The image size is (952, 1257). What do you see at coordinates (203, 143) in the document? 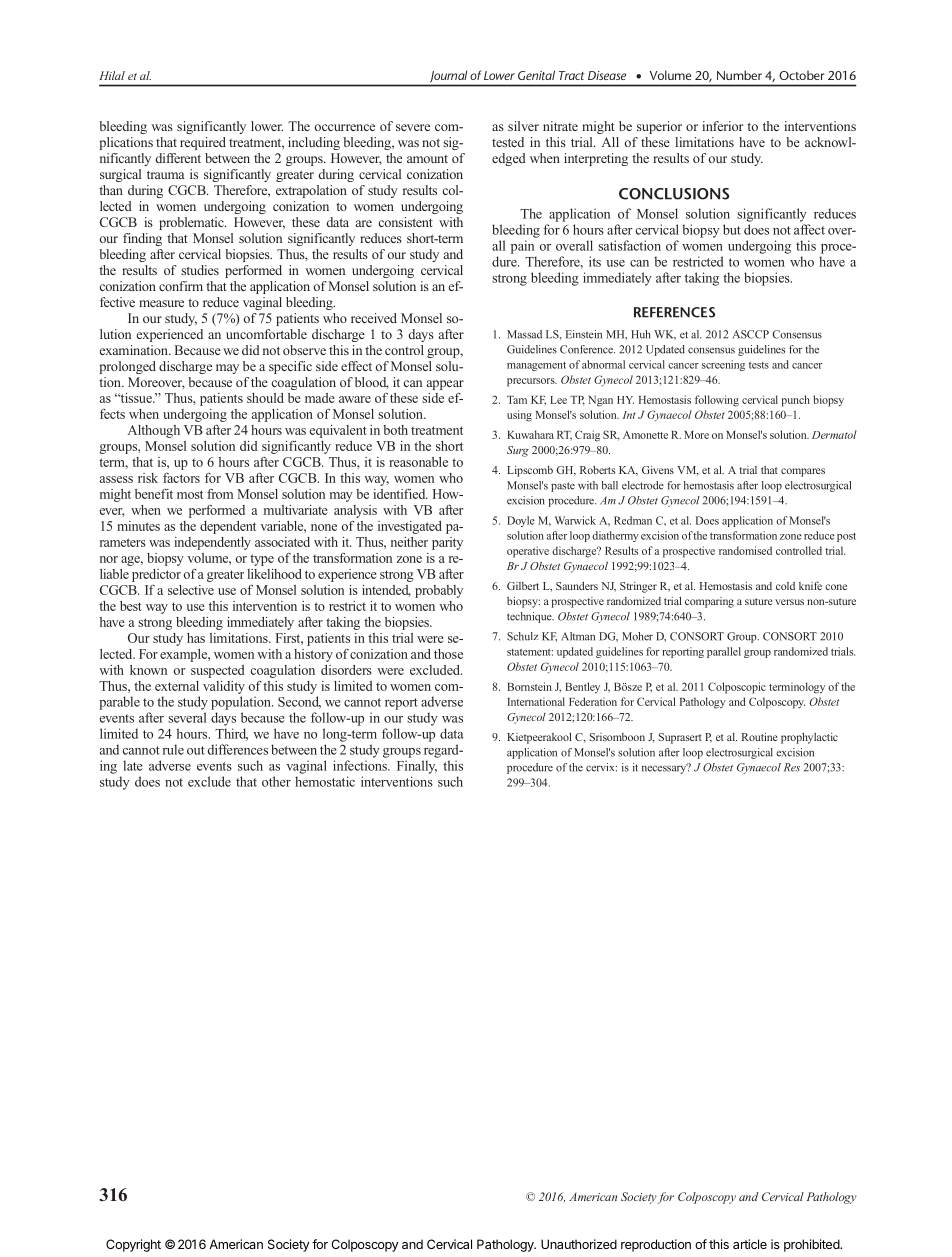
I see `required` at bounding box center [203, 143].
